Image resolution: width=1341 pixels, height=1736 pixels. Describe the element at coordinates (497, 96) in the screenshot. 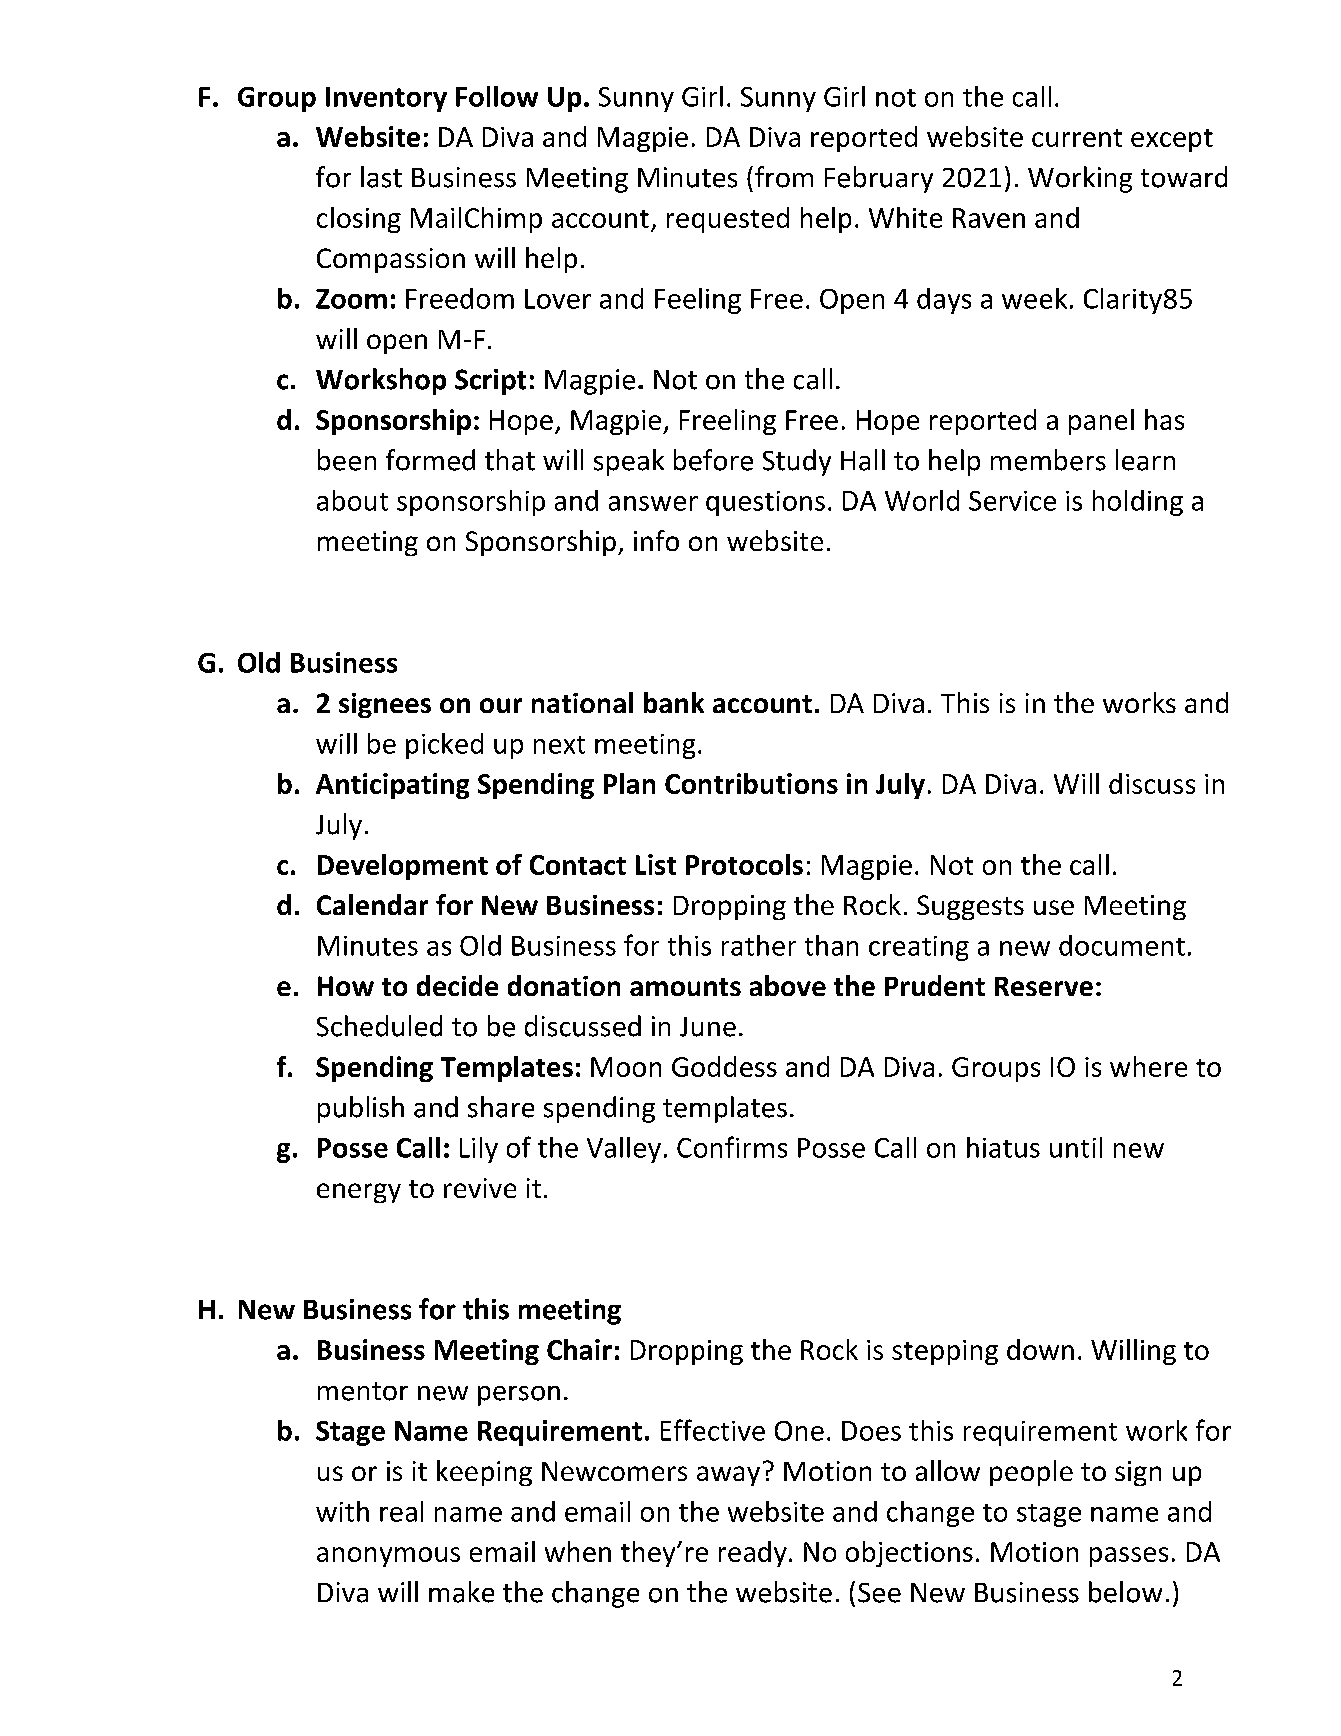

I see `Follow` at that location.
